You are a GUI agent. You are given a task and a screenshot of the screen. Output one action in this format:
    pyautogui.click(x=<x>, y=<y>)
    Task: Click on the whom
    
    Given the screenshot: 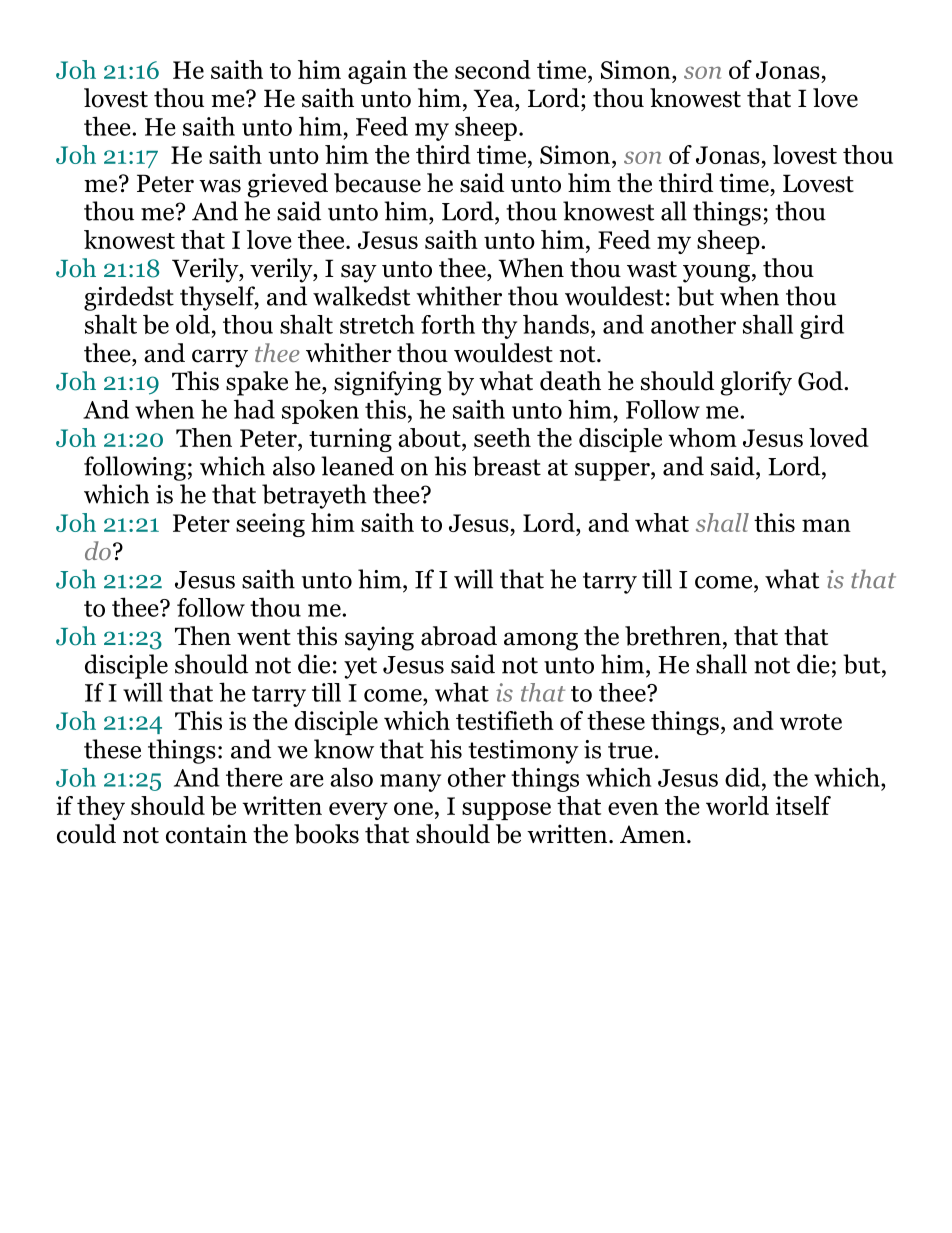 What is the action you would take?
    pyautogui.click(x=702, y=437)
